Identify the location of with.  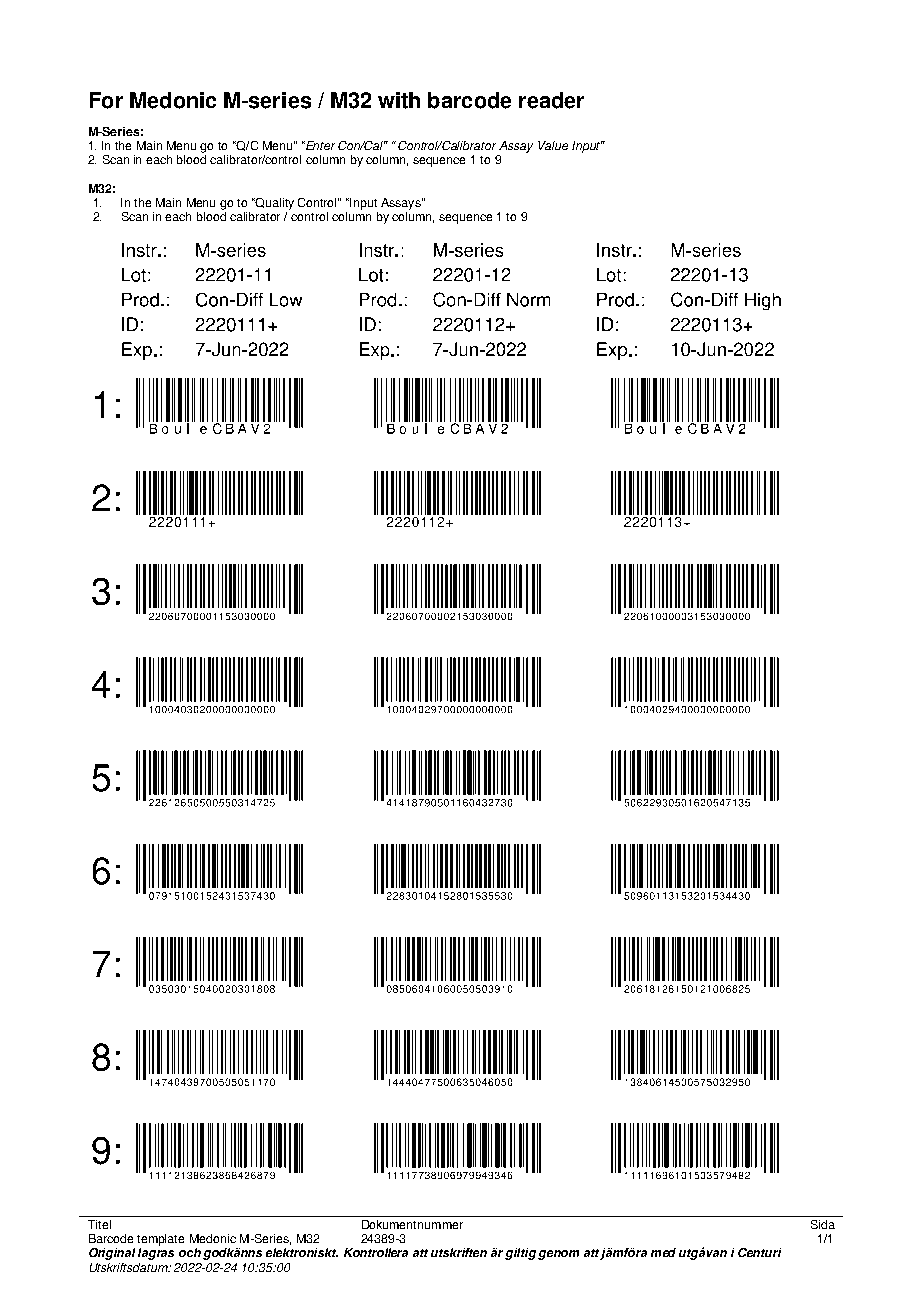
(399, 100).
